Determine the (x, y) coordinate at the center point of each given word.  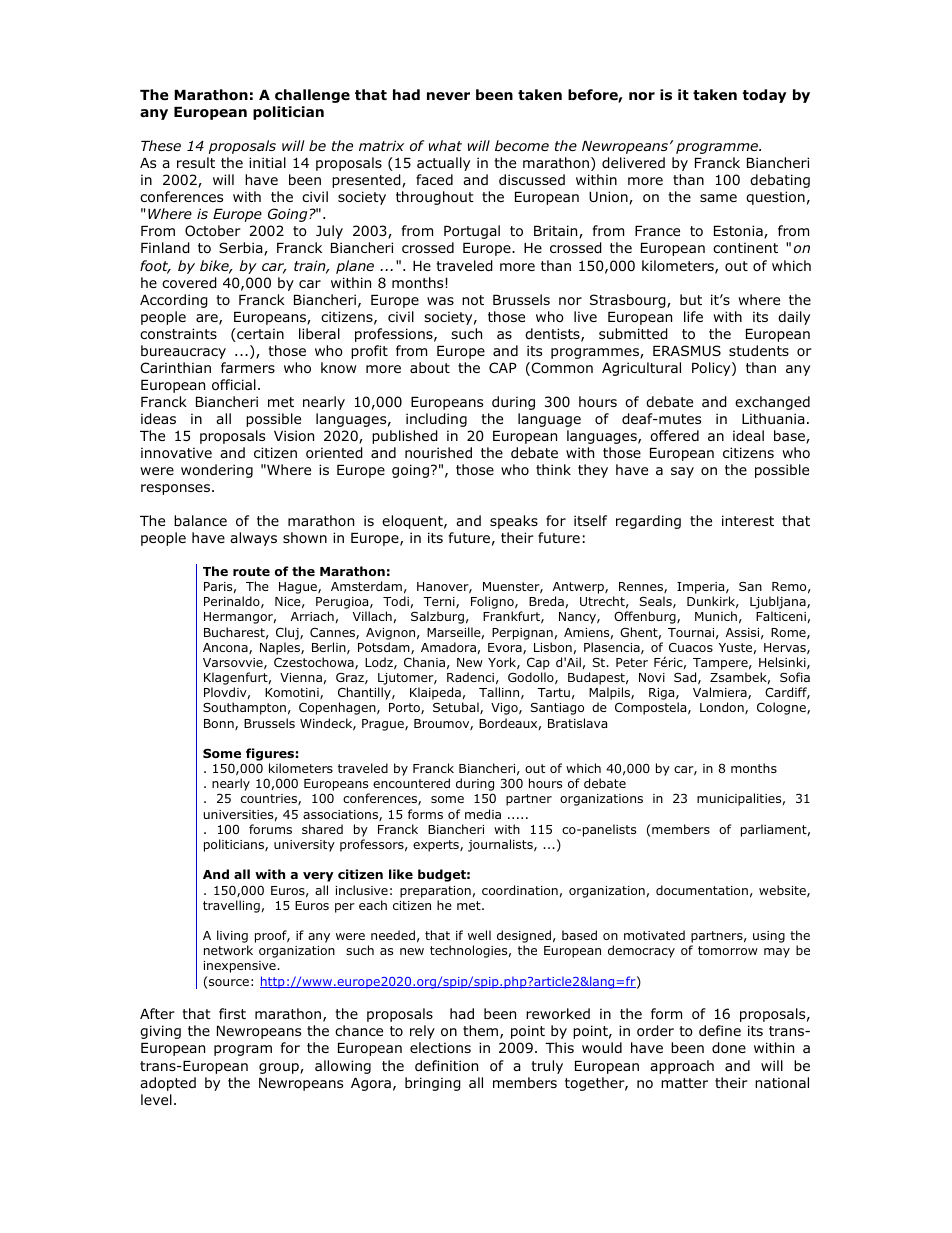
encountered (411, 783)
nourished (438, 452)
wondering (217, 471)
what (445, 145)
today (764, 96)
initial (267, 162)
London (723, 708)
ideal (748, 436)
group (280, 1068)
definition (446, 1066)
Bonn (220, 724)
